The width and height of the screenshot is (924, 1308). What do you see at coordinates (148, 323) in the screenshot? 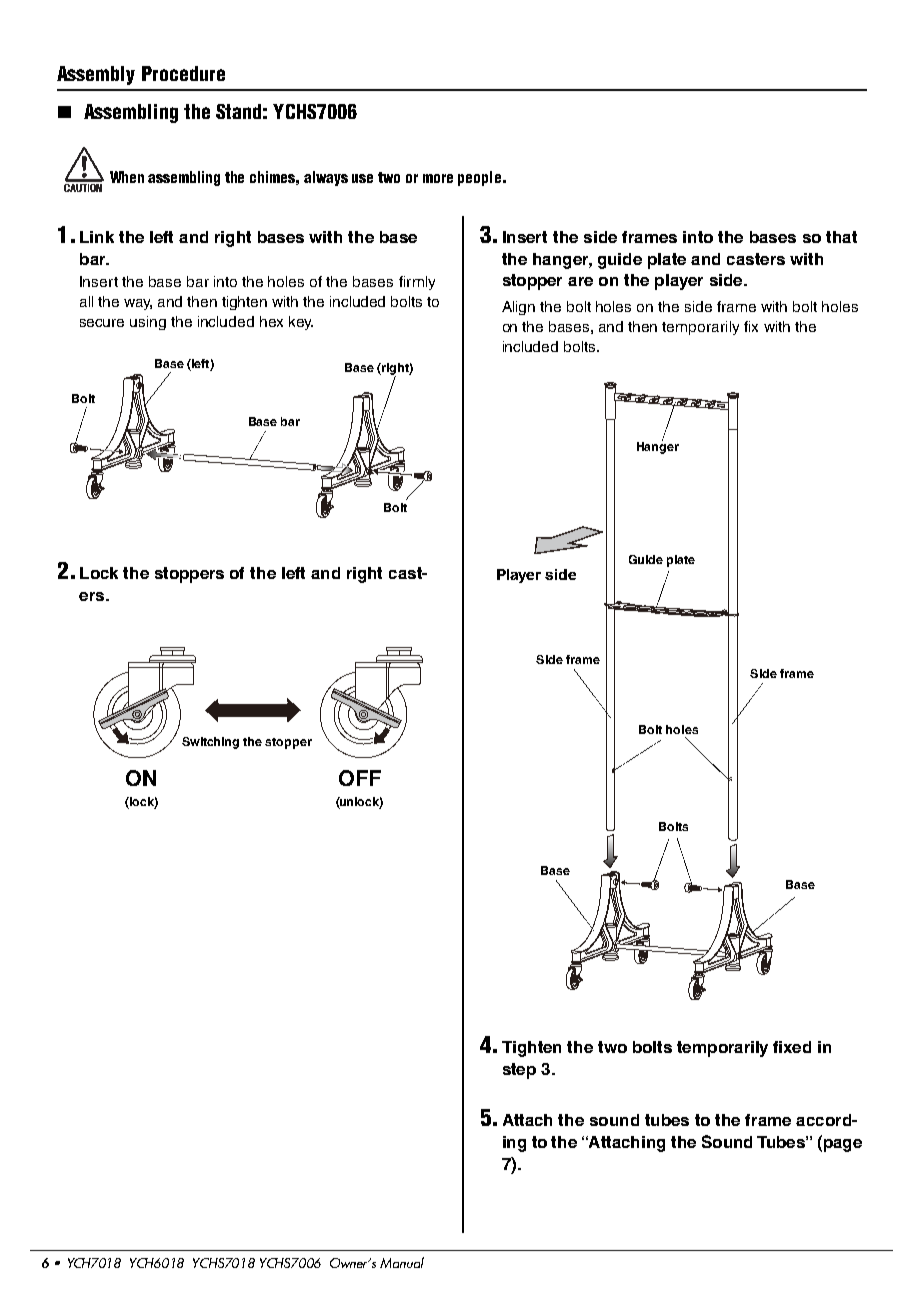
I see `using` at bounding box center [148, 323].
